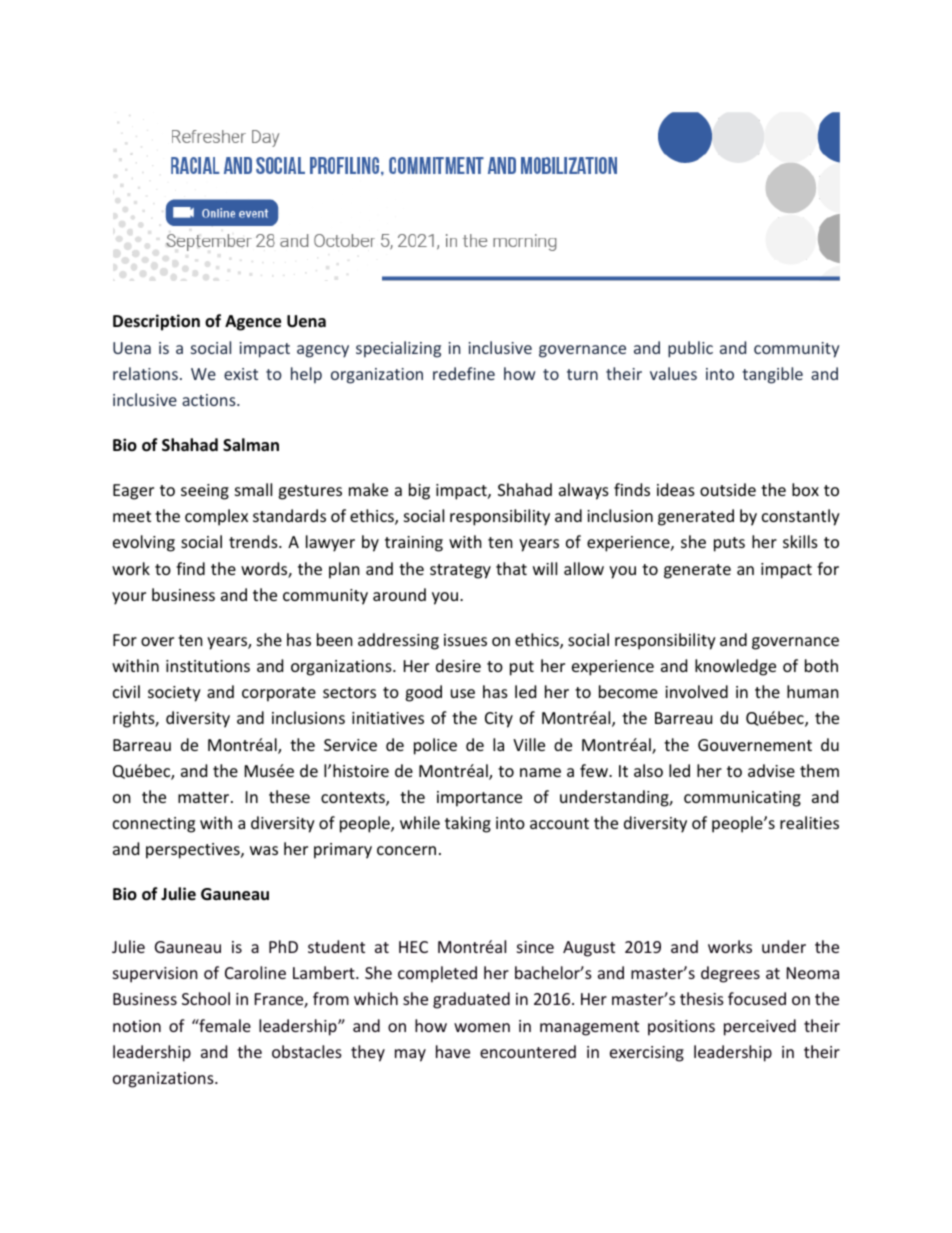 The image size is (952, 1233). Describe the element at coordinates (760, 1027) in the image. I see `perceived` at that location.
